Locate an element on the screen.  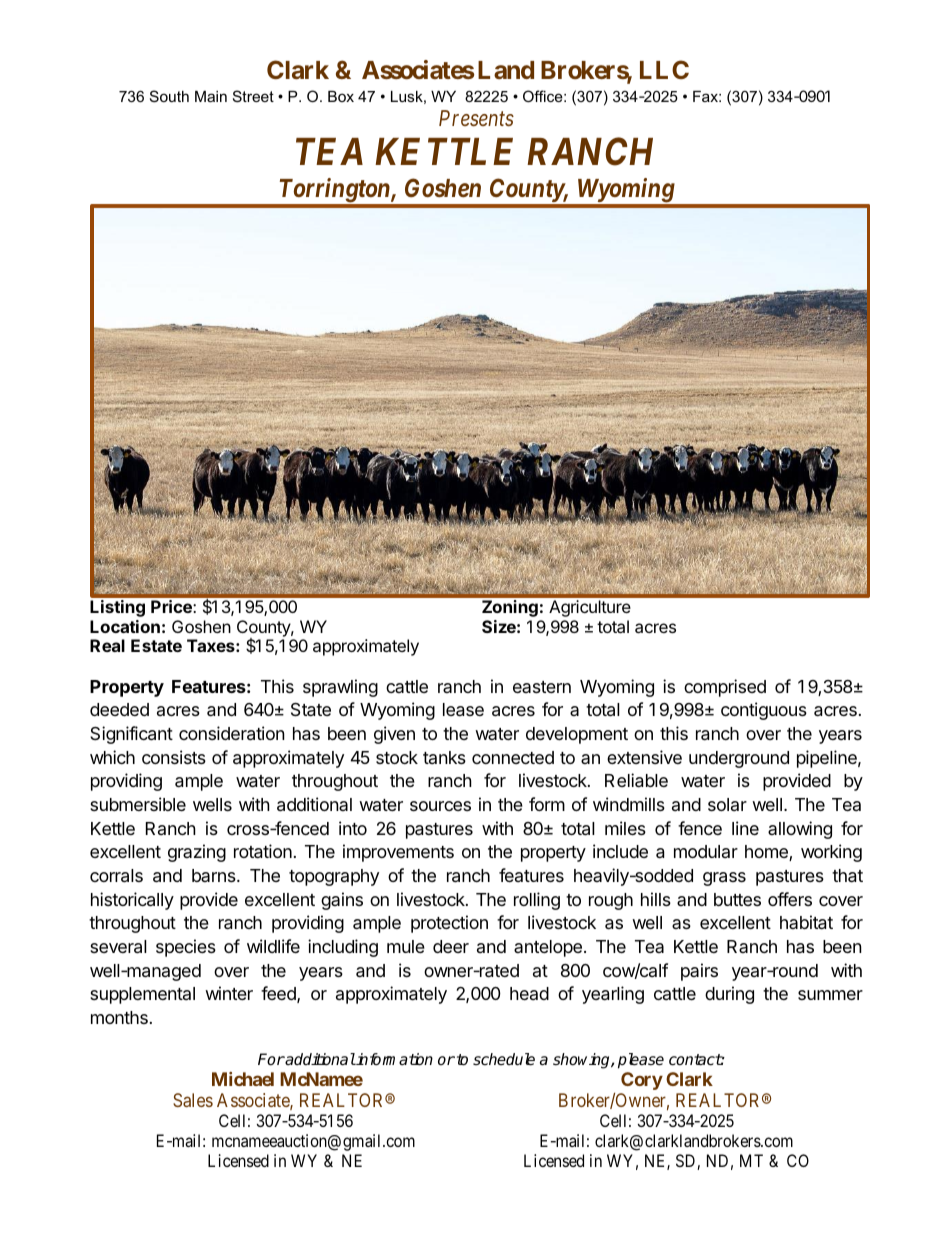
LLC is located at coordinates (664, 69).
